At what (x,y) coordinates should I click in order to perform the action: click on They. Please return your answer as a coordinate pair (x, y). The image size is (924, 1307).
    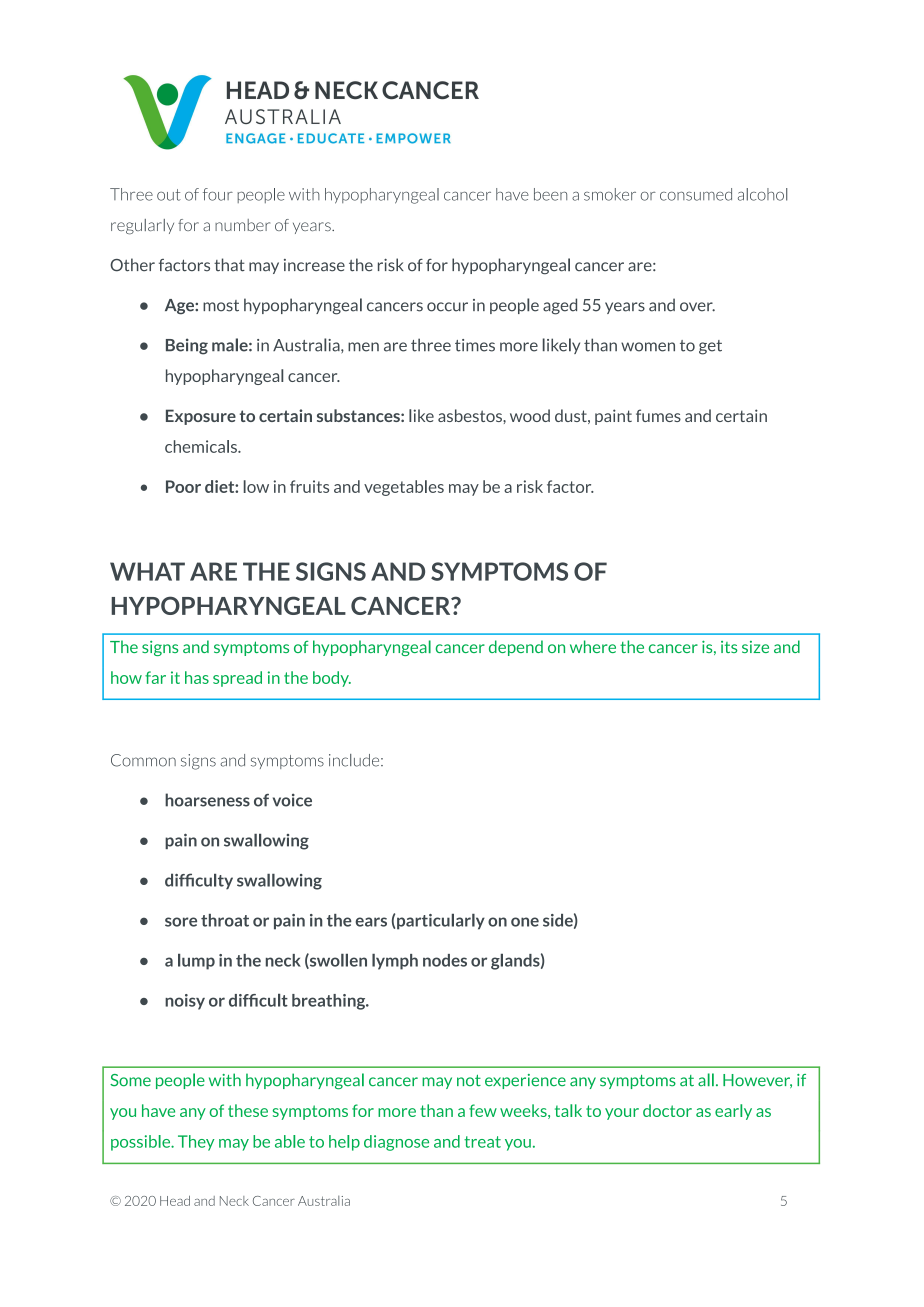
    Looking at the image, I should click on (196, 1143).
